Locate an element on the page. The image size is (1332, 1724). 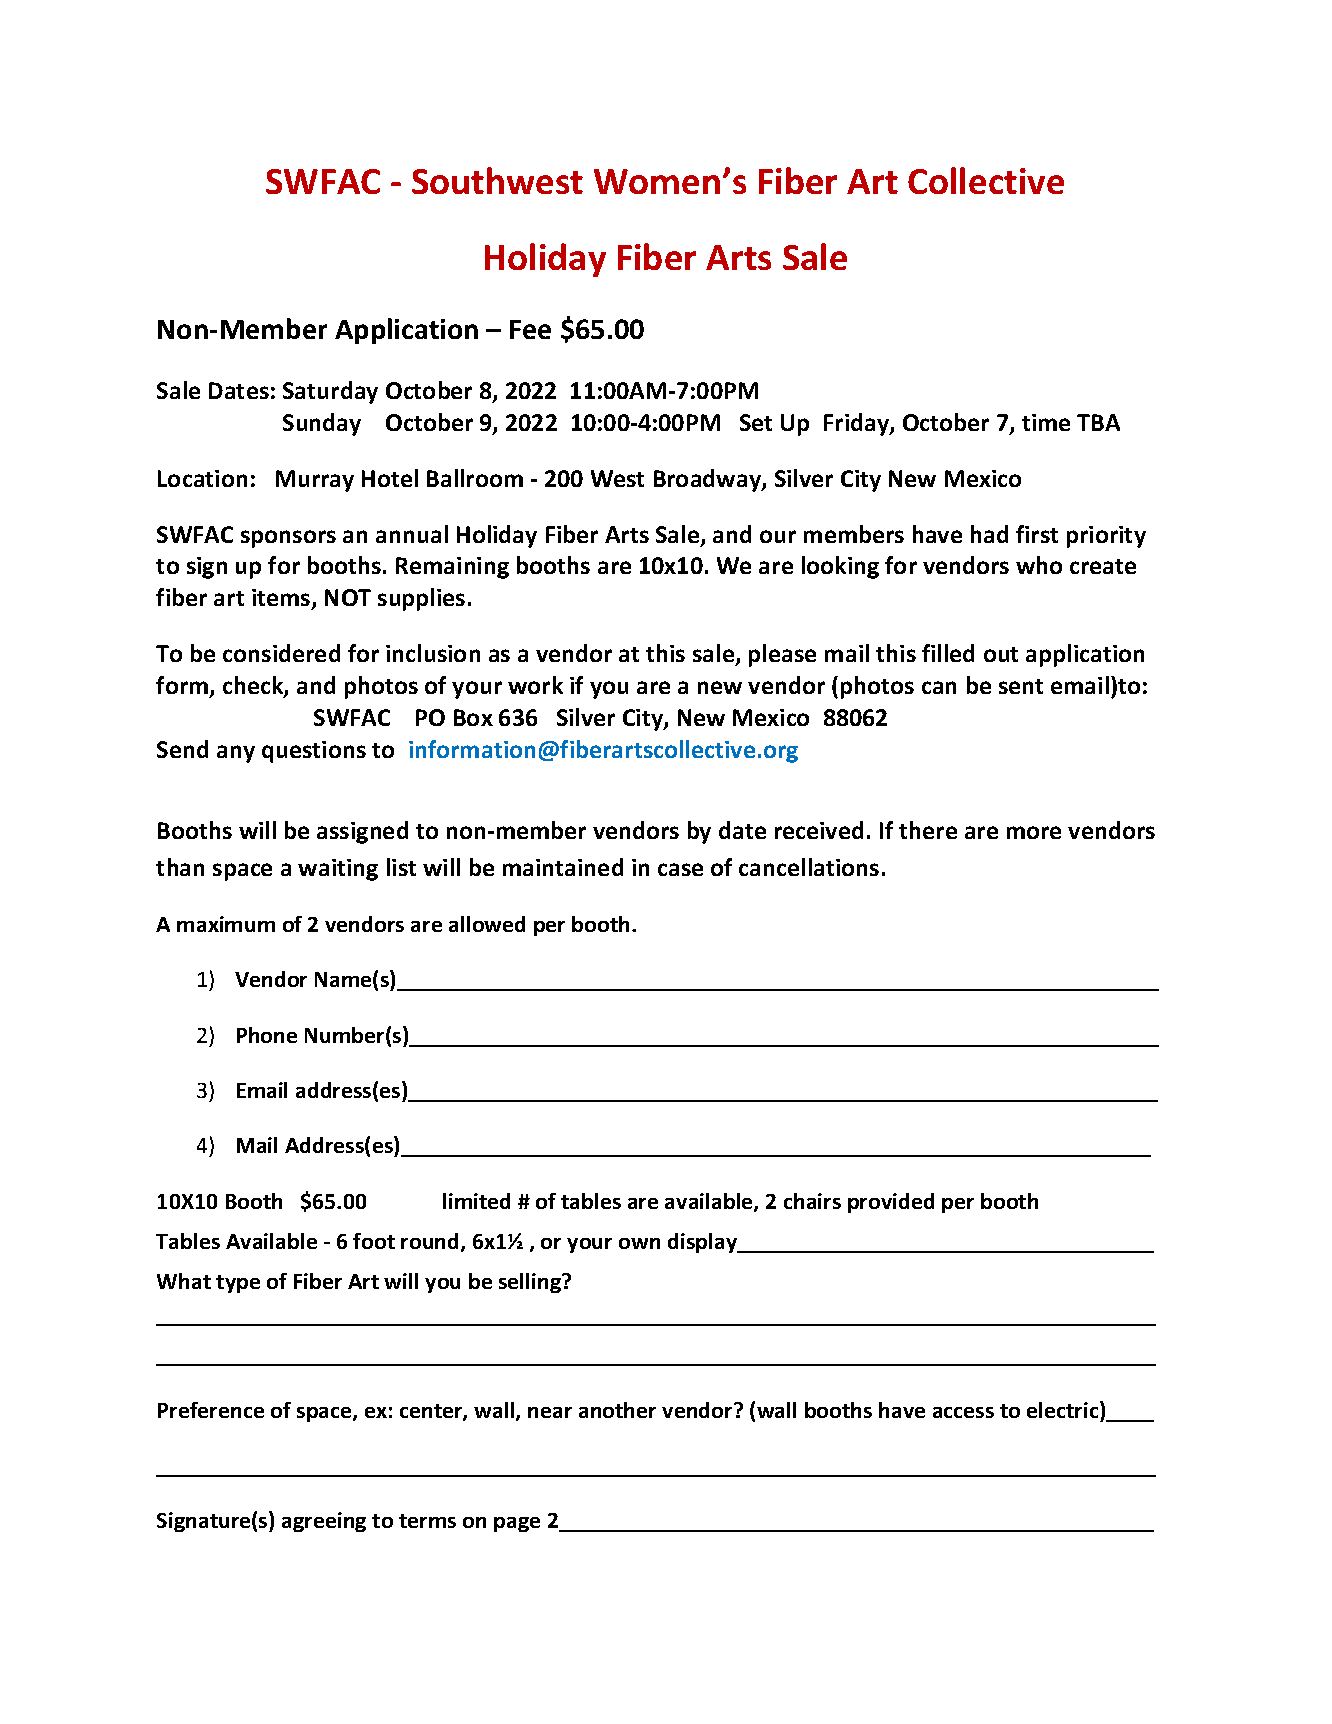
Fee is located at coordinates (530, 329).
